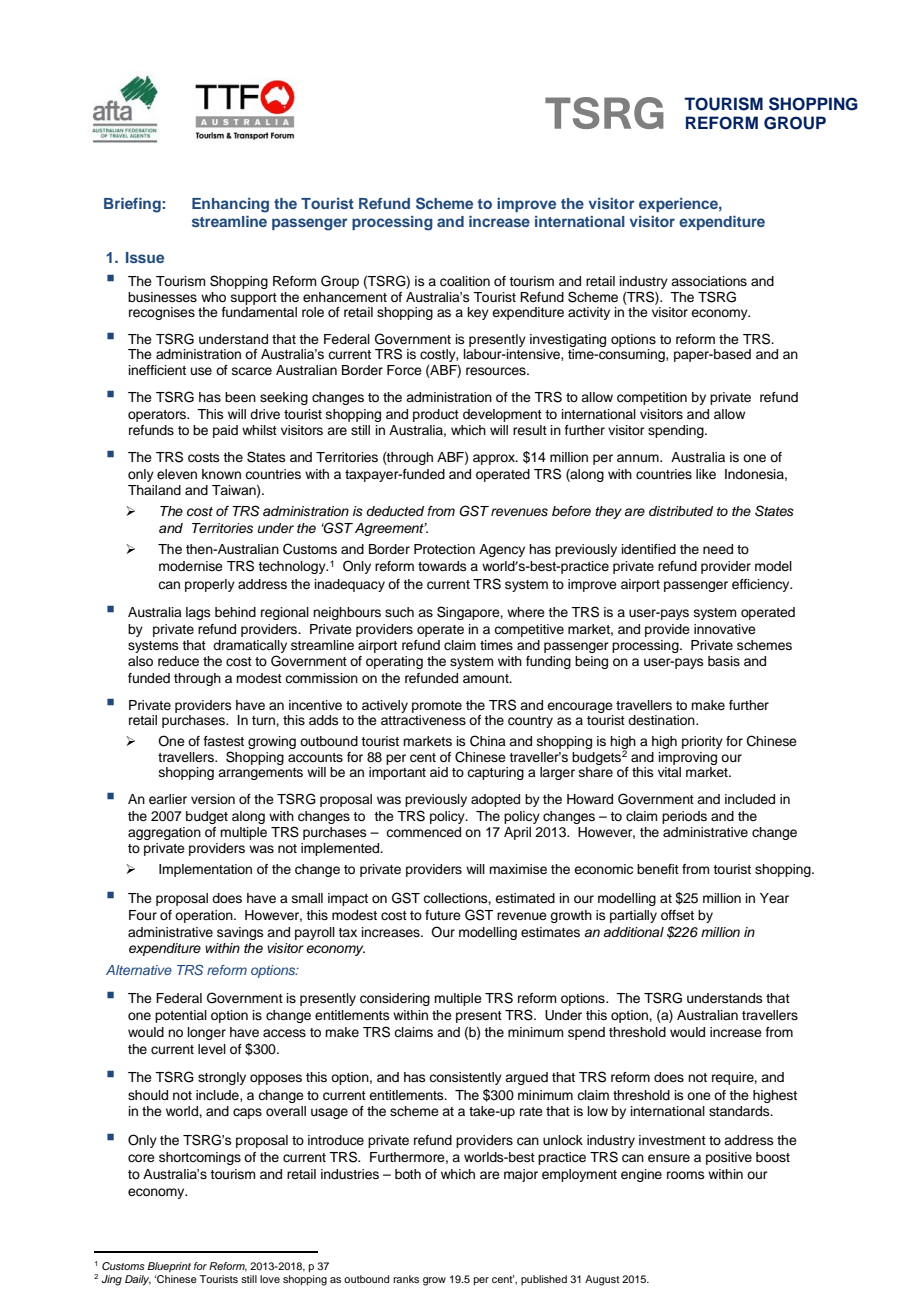  What do you see at coordinates (465, 281) in the screenshot?
I see `coalition` at bounding box center [465, 281].
